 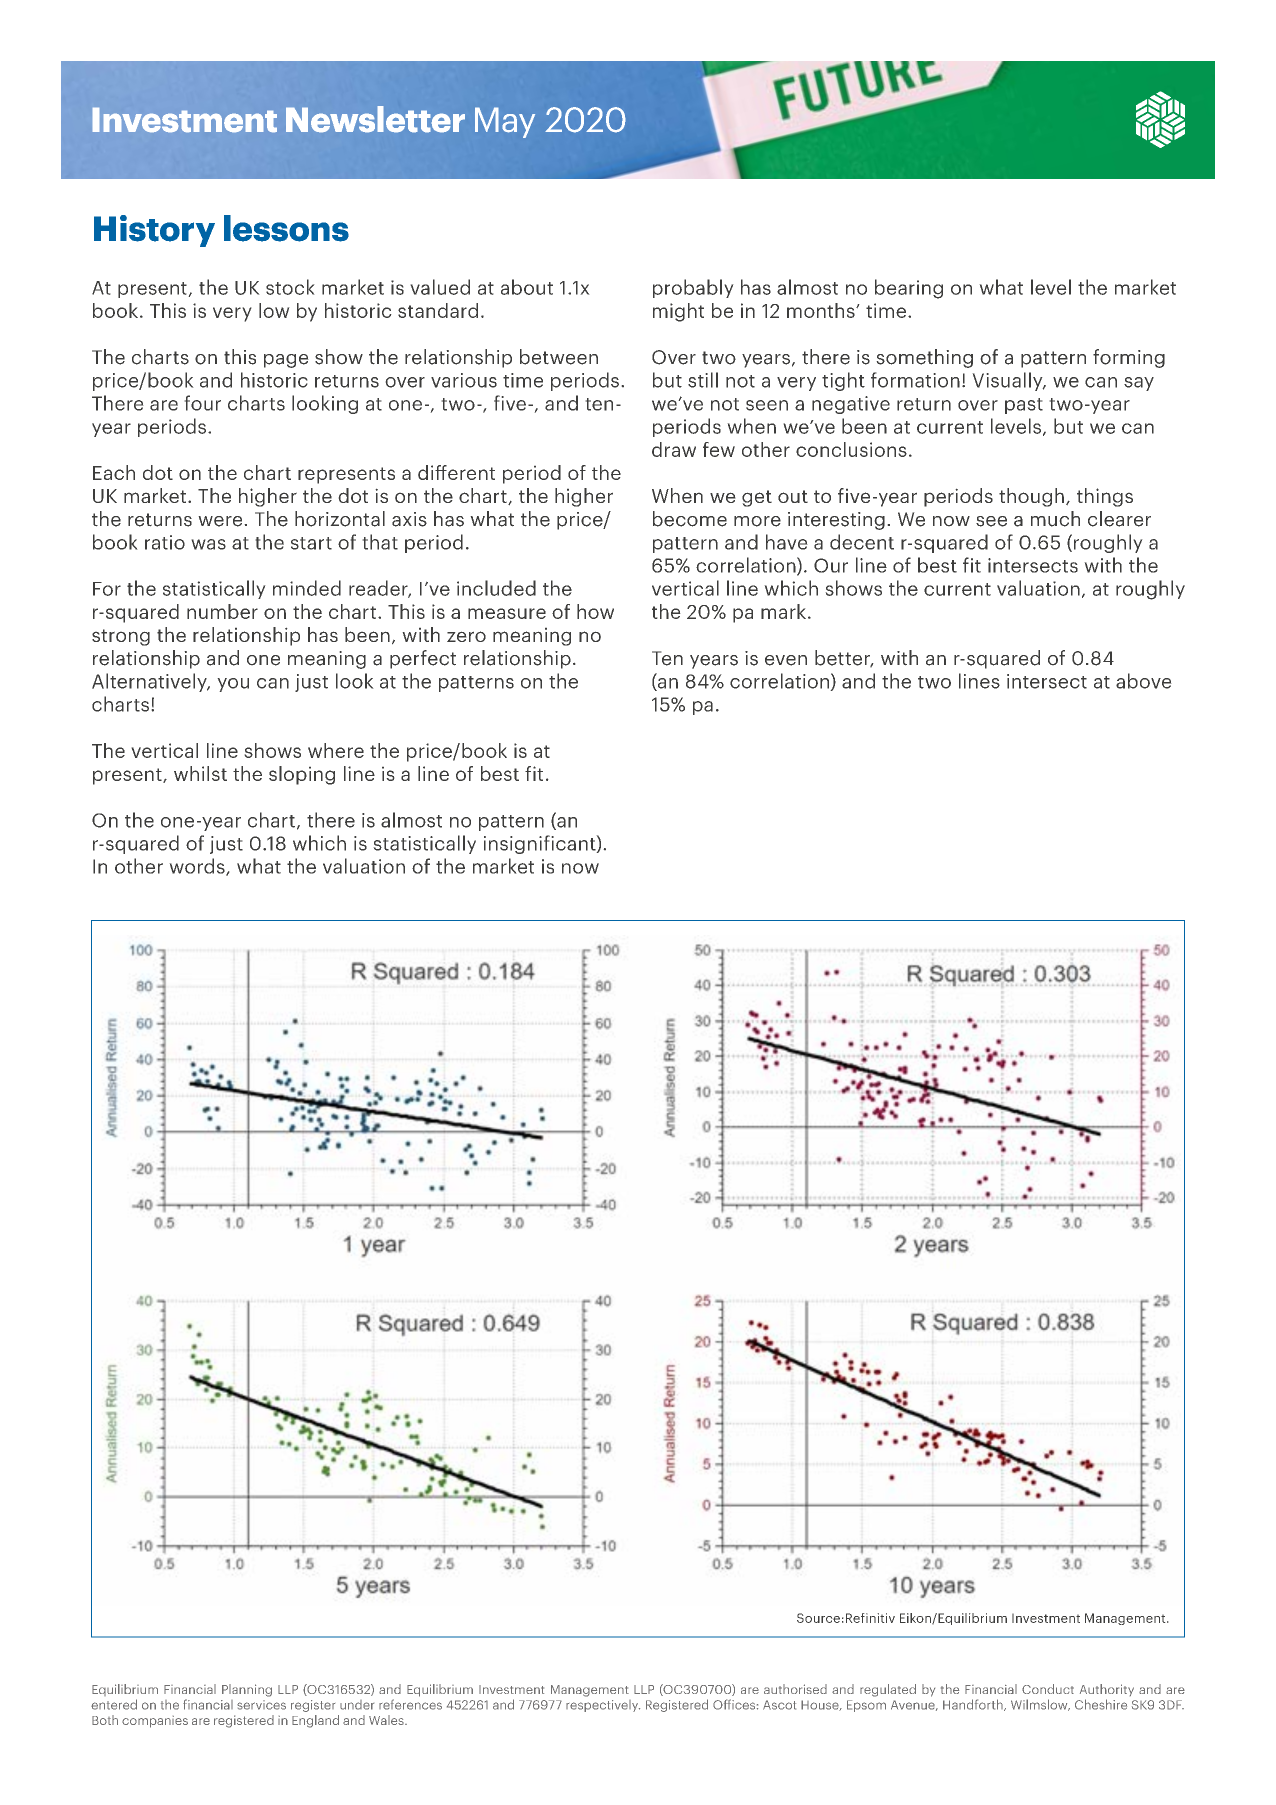 What do you see at coordinates (286, 228) in the screenshot?
I see `lessons` at bounding box center [286, 228].
